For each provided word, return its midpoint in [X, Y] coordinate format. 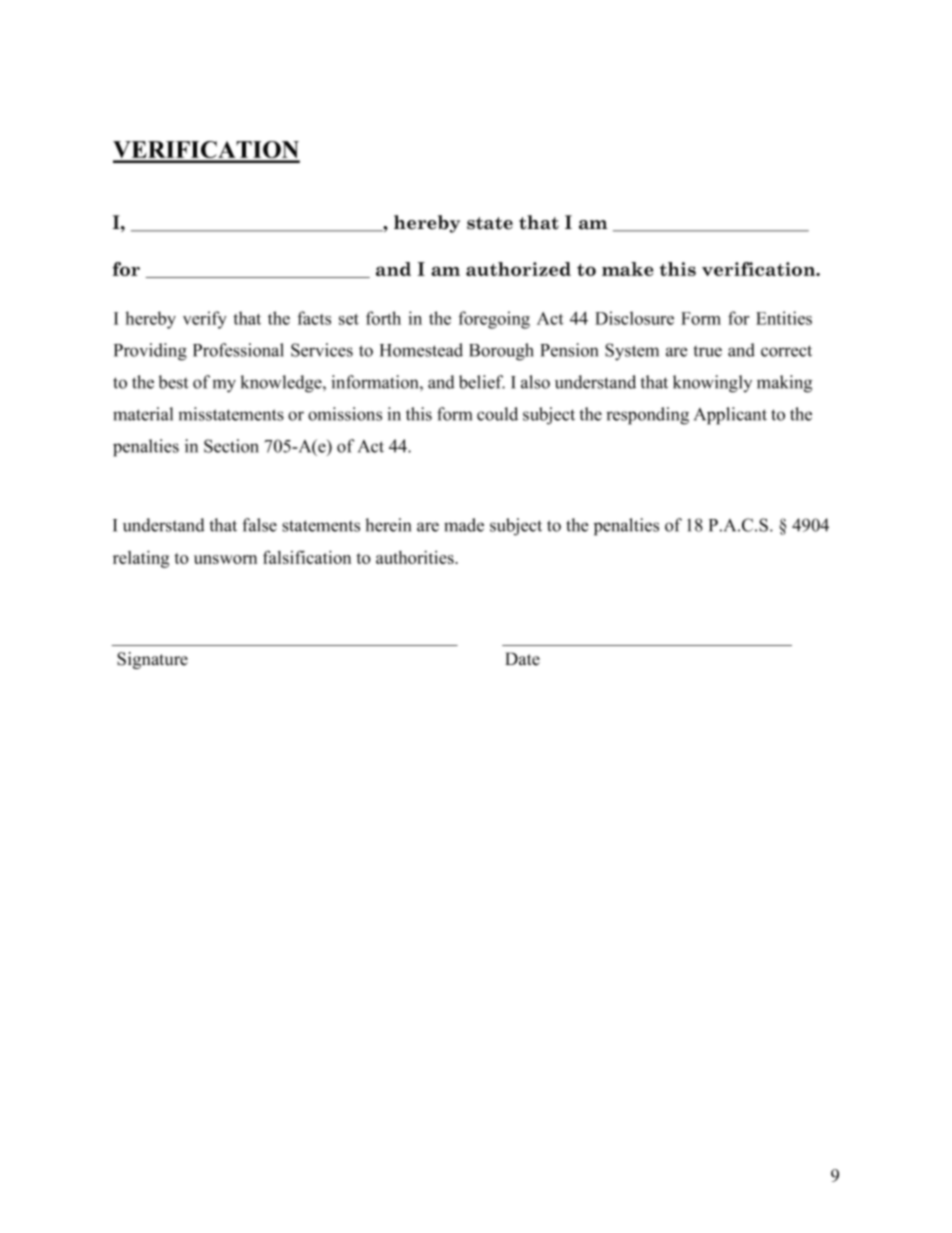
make [627, 269]
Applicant [730, 416]
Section [231, 446]
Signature [152, 660]
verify [205, 320]
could [497, 414]
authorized [518, 269]
